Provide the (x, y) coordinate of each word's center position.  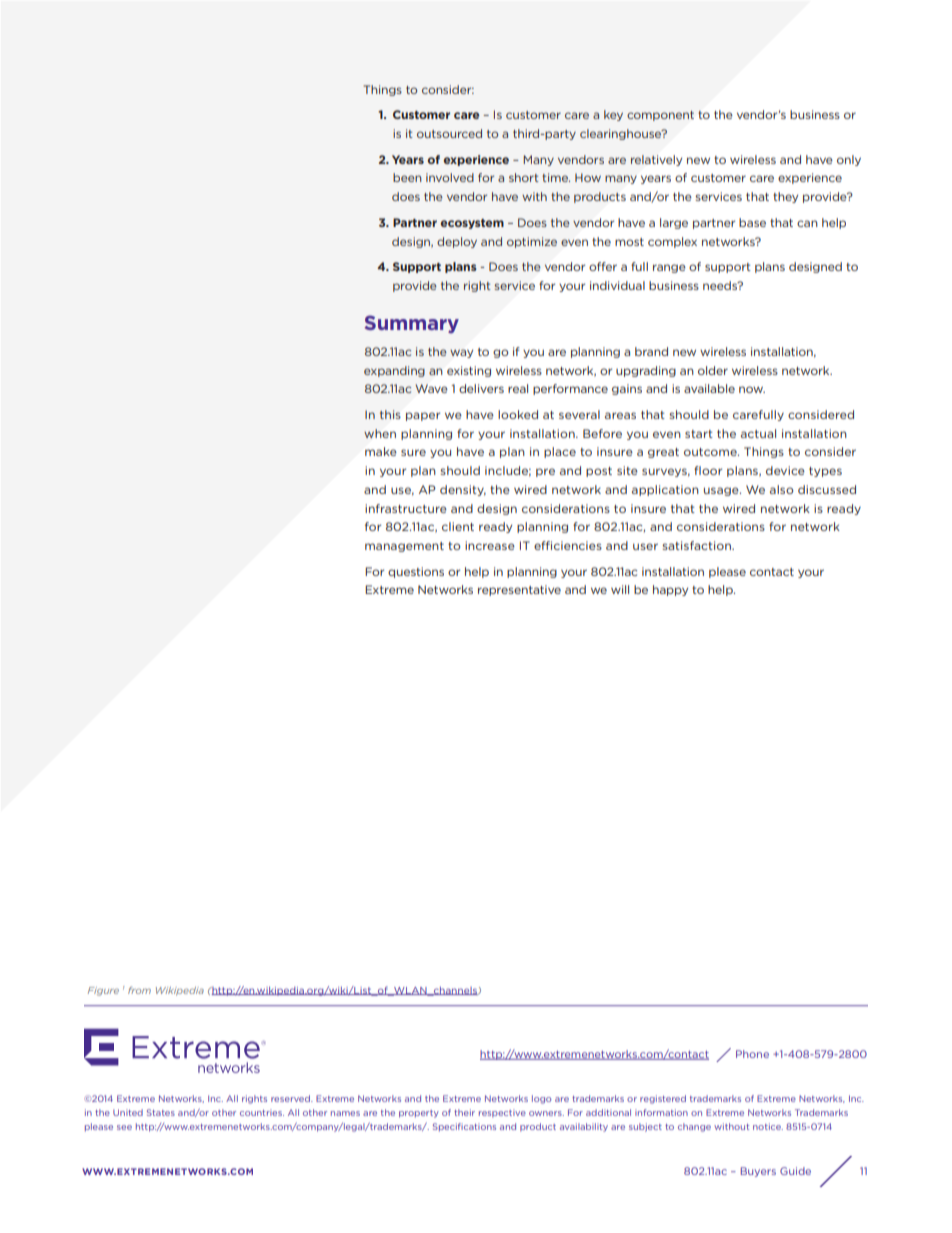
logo (542, 1099)
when (380, 433)
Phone (752, 1054)
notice (768, 1126)
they (785, 197)
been (407, 177)
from (139, 990)
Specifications (464, 1127)
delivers (481, 388)
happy (670, 590)
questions (416, 572)
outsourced (449, 133)
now (752, 389)
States (161, 1112)
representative (519, 590)
